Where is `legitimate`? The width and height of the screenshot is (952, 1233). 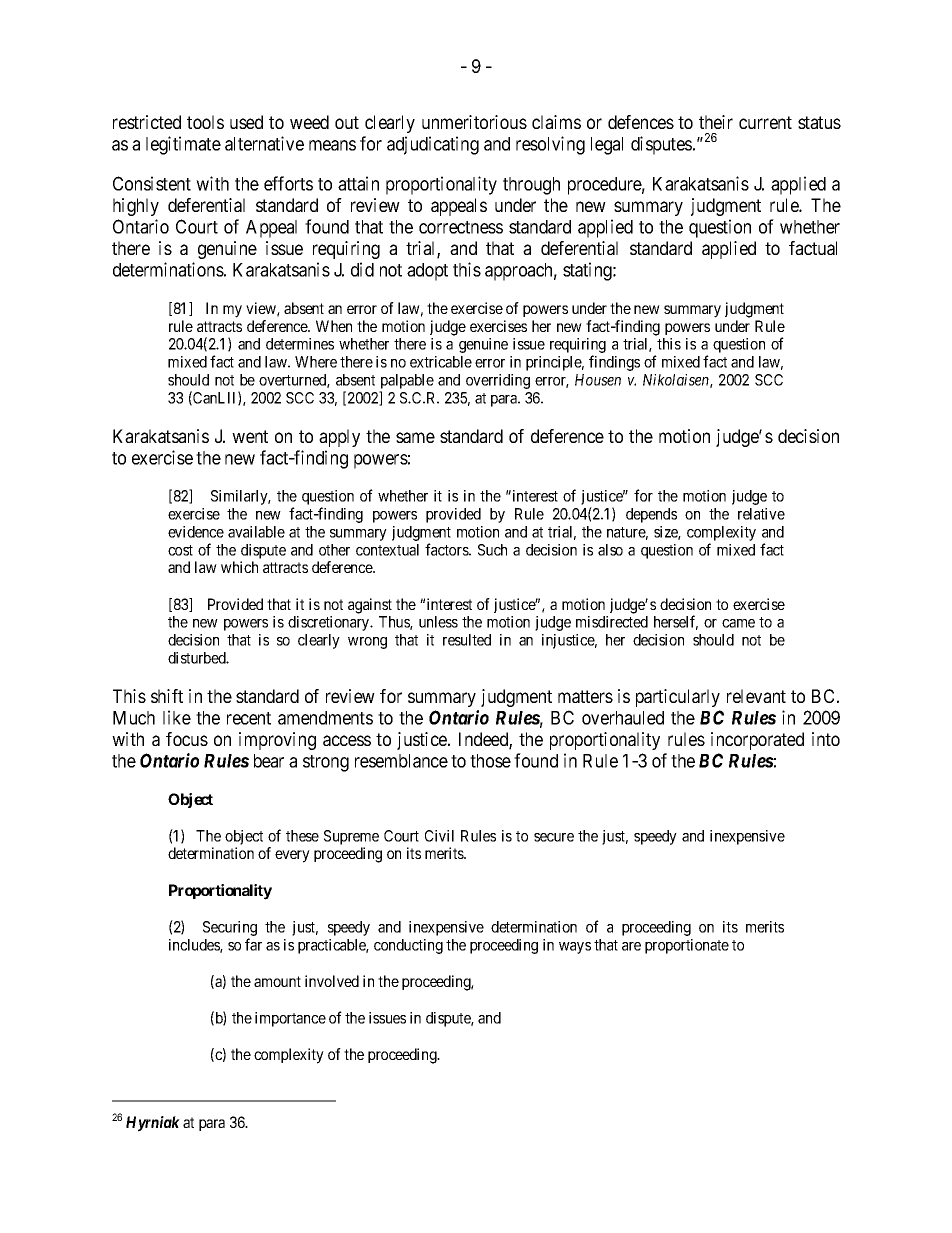
legitimate is located at coordinates (183, 145).
